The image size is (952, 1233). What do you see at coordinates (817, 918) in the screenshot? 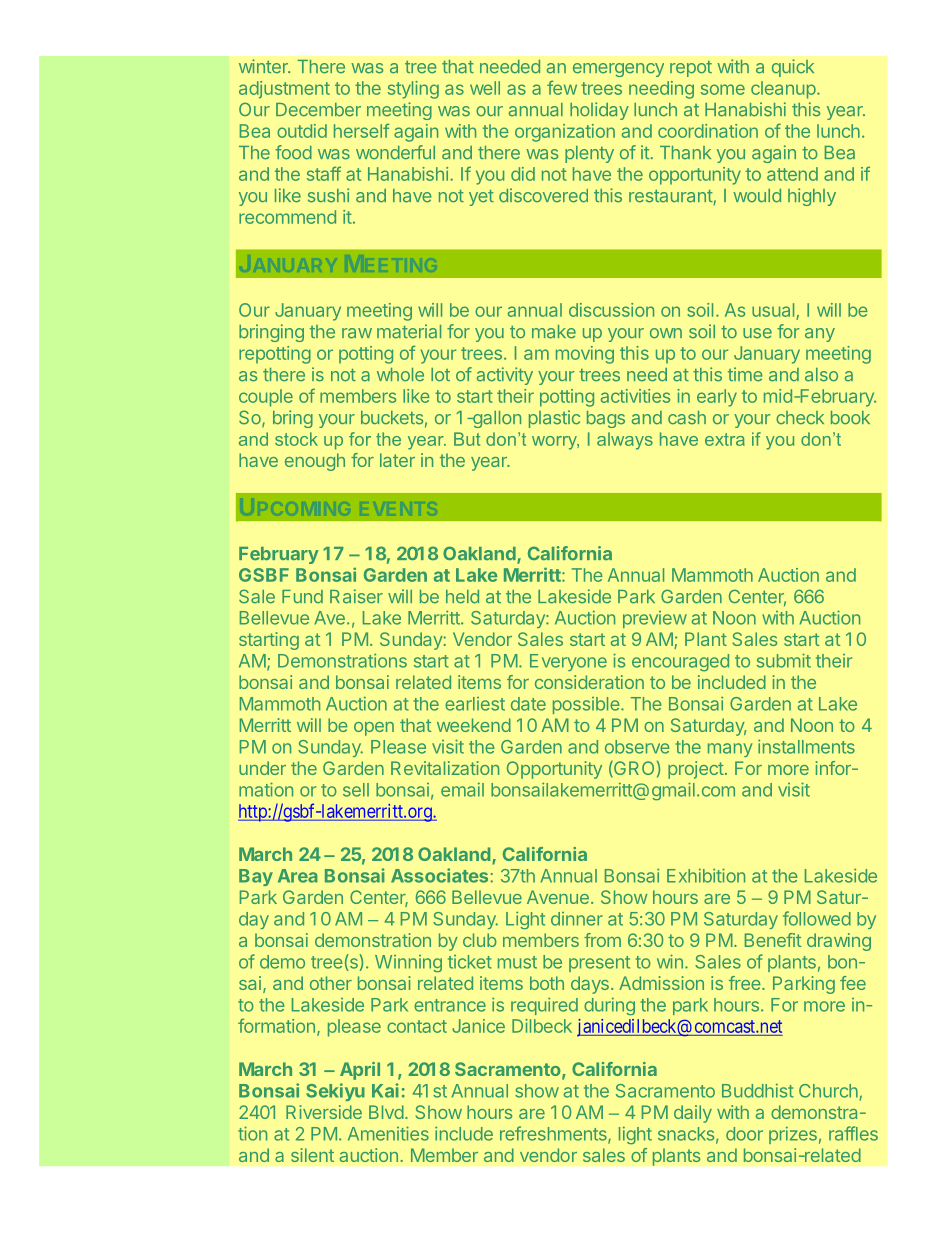
I see `followed` at bounding box center [817, 918].
